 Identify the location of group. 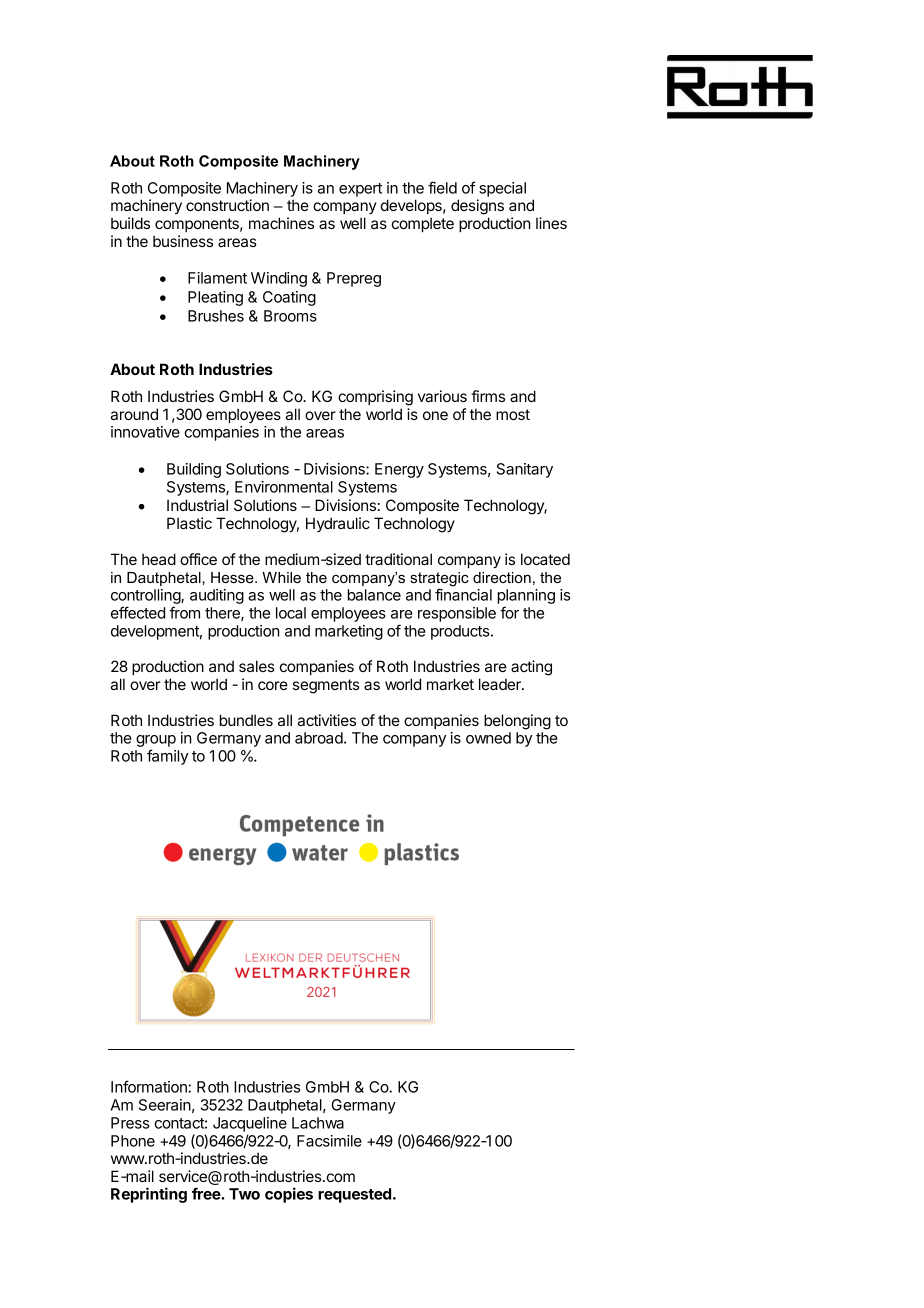
(156, 742).
